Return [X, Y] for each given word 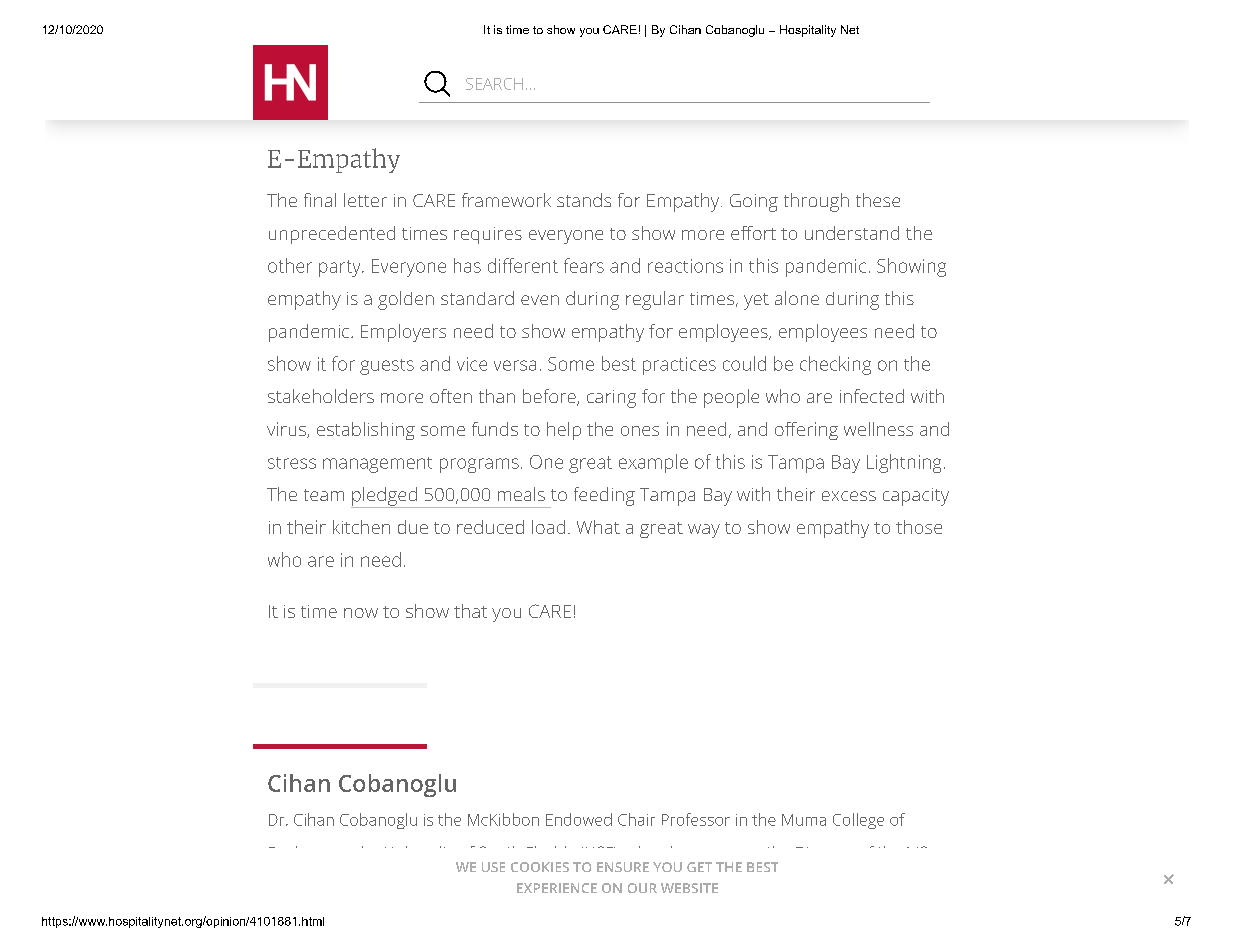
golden [406, 300]
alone [797, 298]
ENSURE [623, 867]
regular [655, 300]
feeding [604, 496]
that [470, 611]
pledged [385, 497]
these [878, 200]
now [361, 613]
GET [699, 867]
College [858, 821]
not [542, 95]
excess [849, 496]
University [421, 855]
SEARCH [494, 84]
